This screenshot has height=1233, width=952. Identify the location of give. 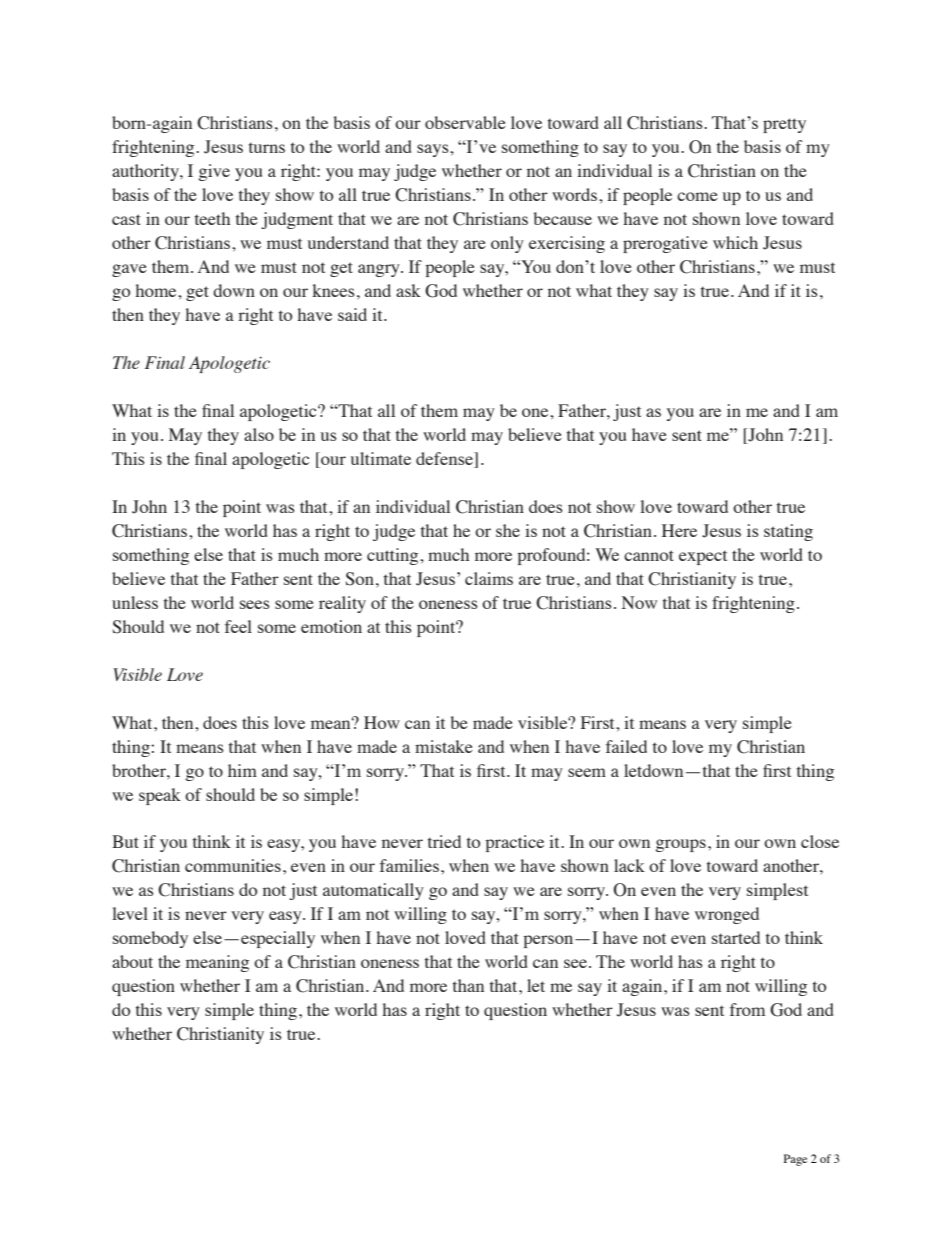
(214, 172).
